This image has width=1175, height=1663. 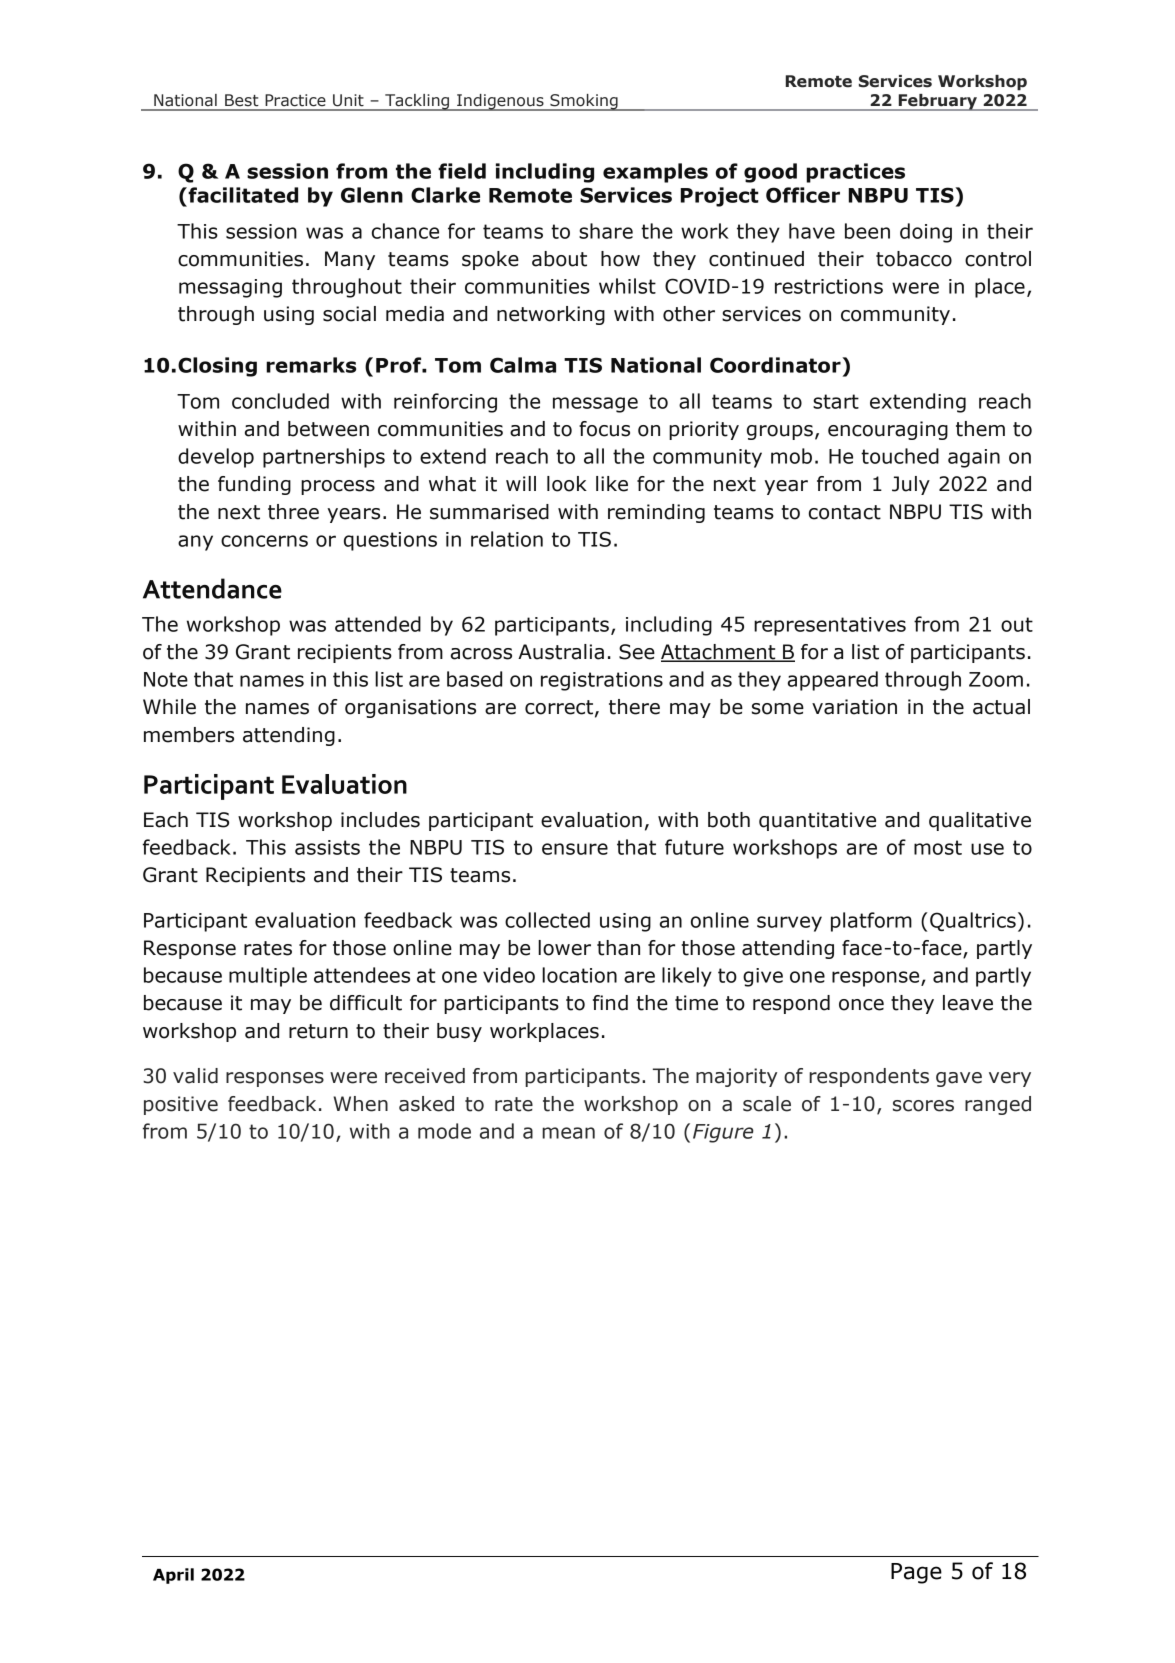 I want to click on Smoking, so click(x=584, y=102).
